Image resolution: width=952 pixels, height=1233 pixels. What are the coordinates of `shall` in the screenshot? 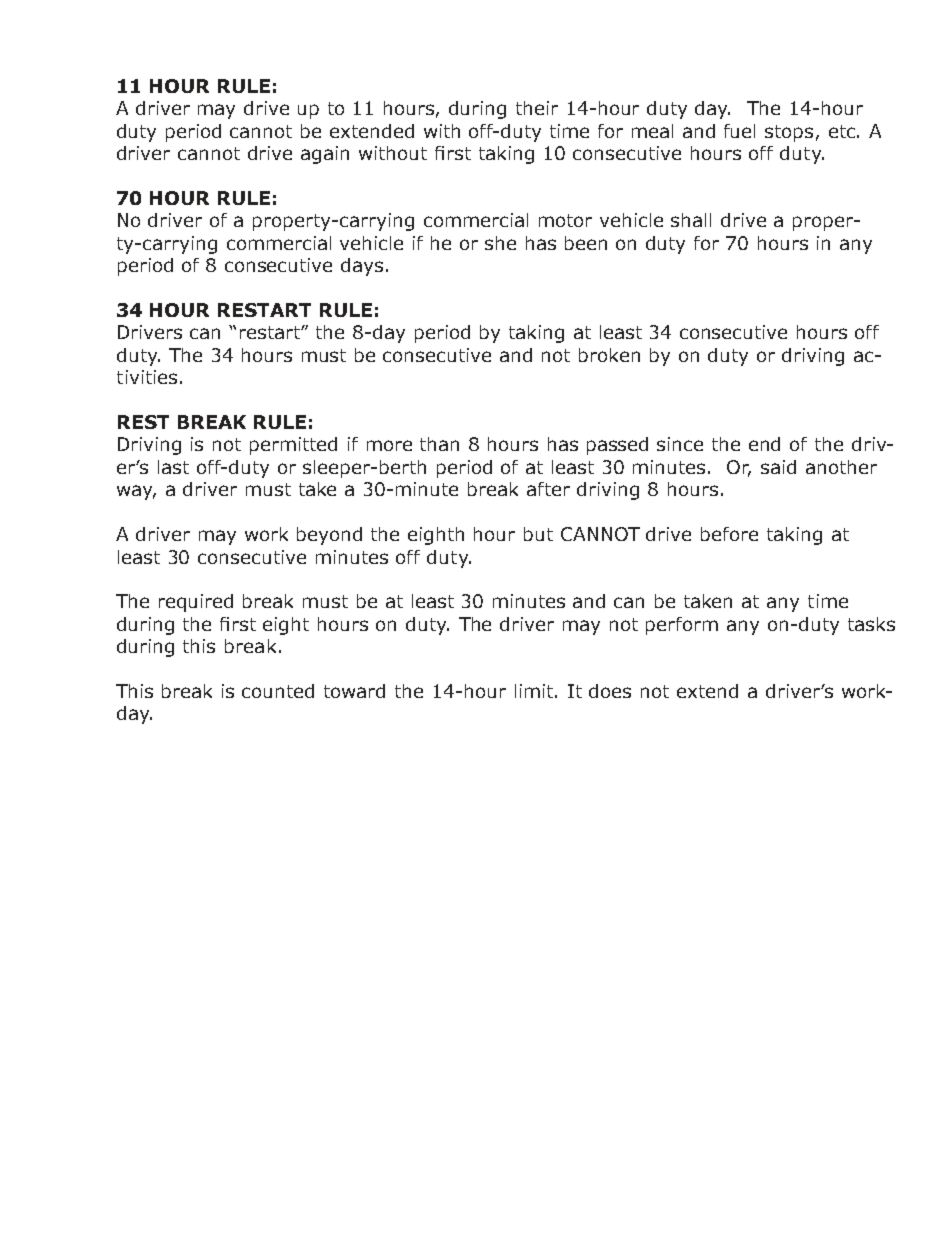 It's located at (691, 220).
